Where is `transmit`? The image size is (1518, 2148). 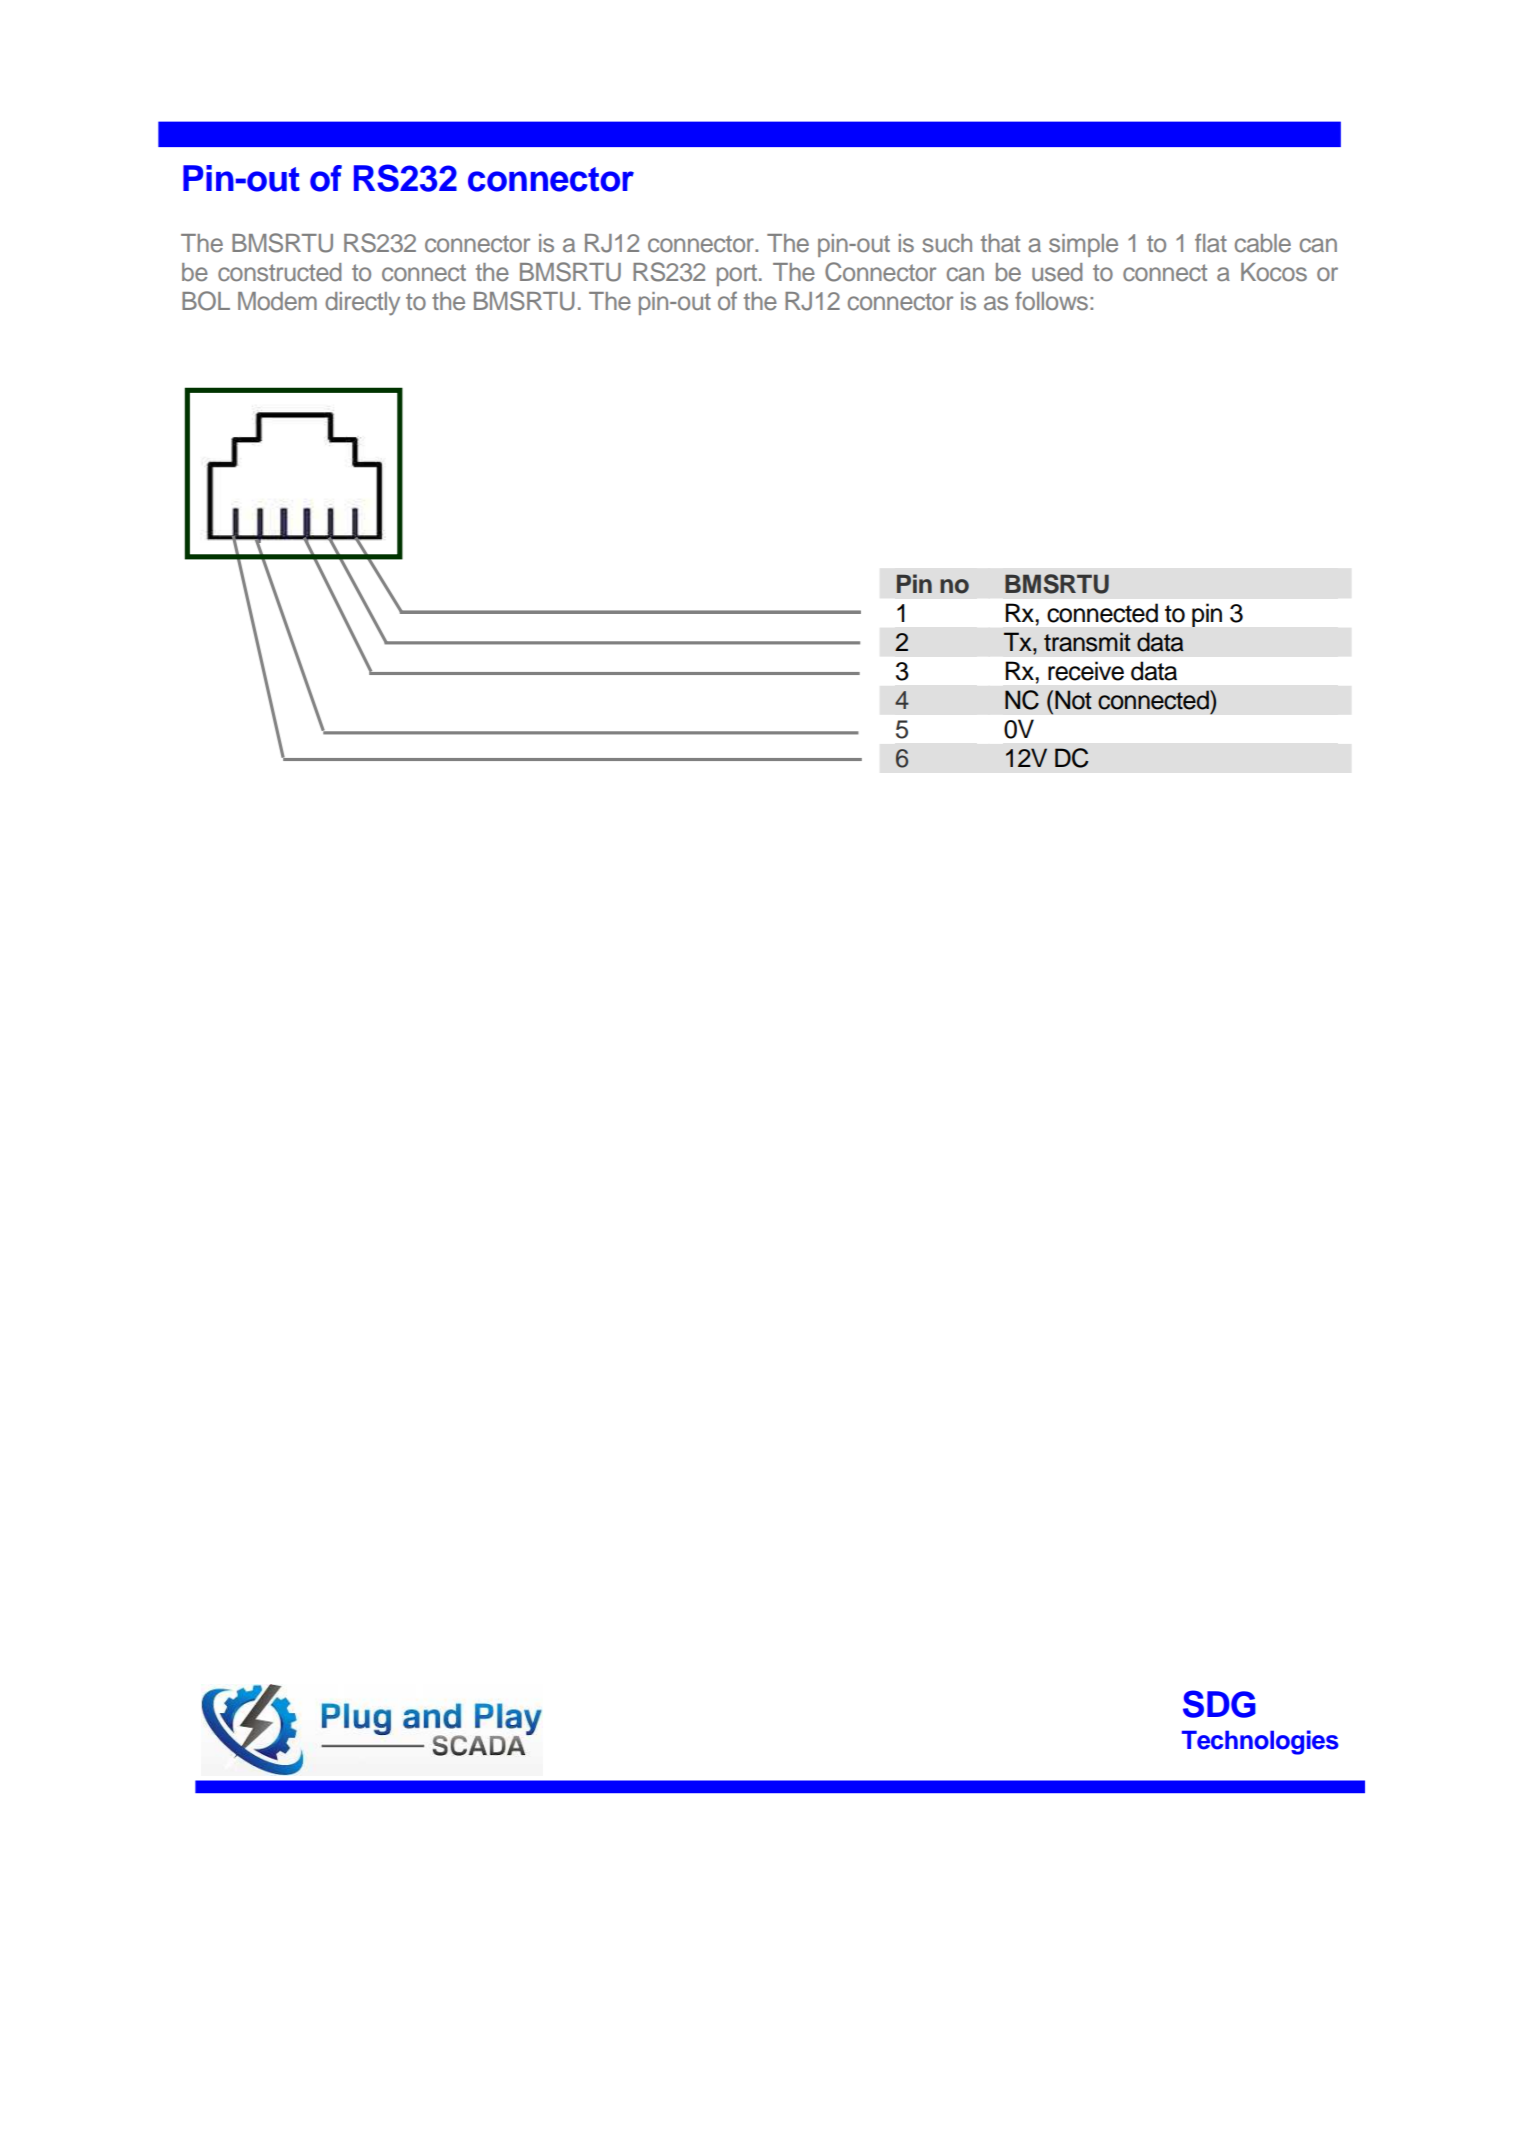 transmit is located at coordinates (1087, 642).
